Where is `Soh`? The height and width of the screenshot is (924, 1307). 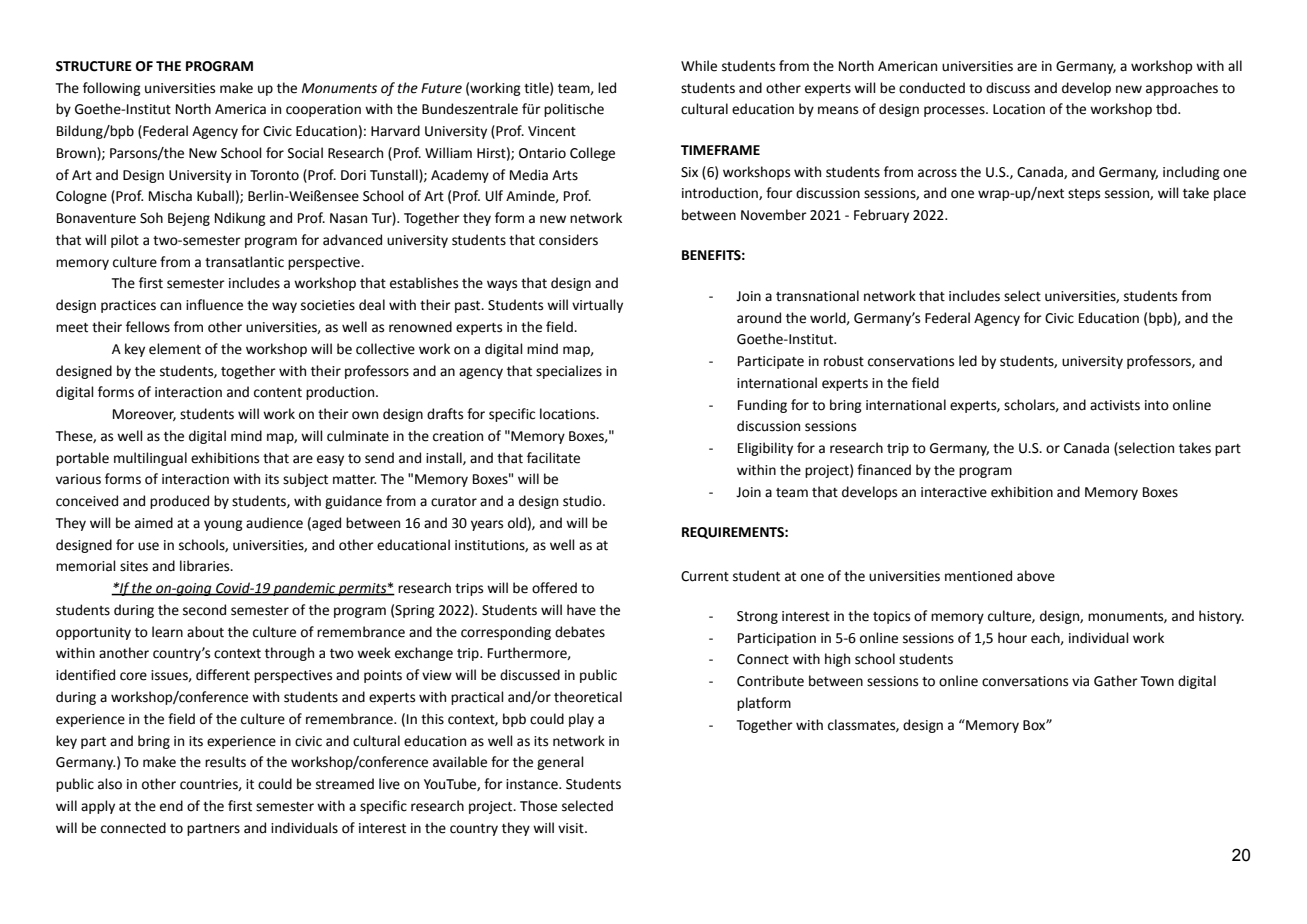 Soh is located at coordinates (151, 218).
